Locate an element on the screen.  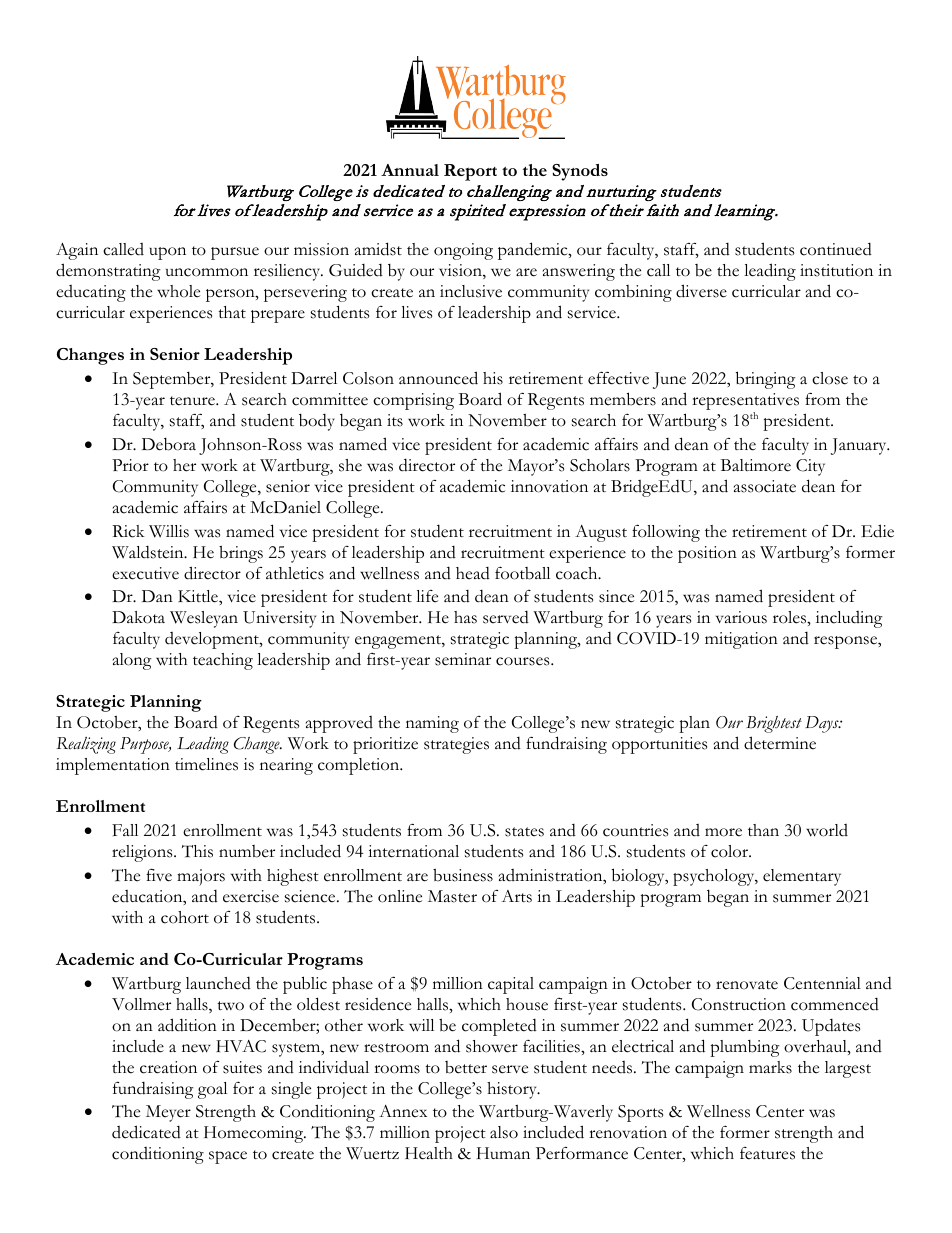
Report is located at coordinates (470, 172).
